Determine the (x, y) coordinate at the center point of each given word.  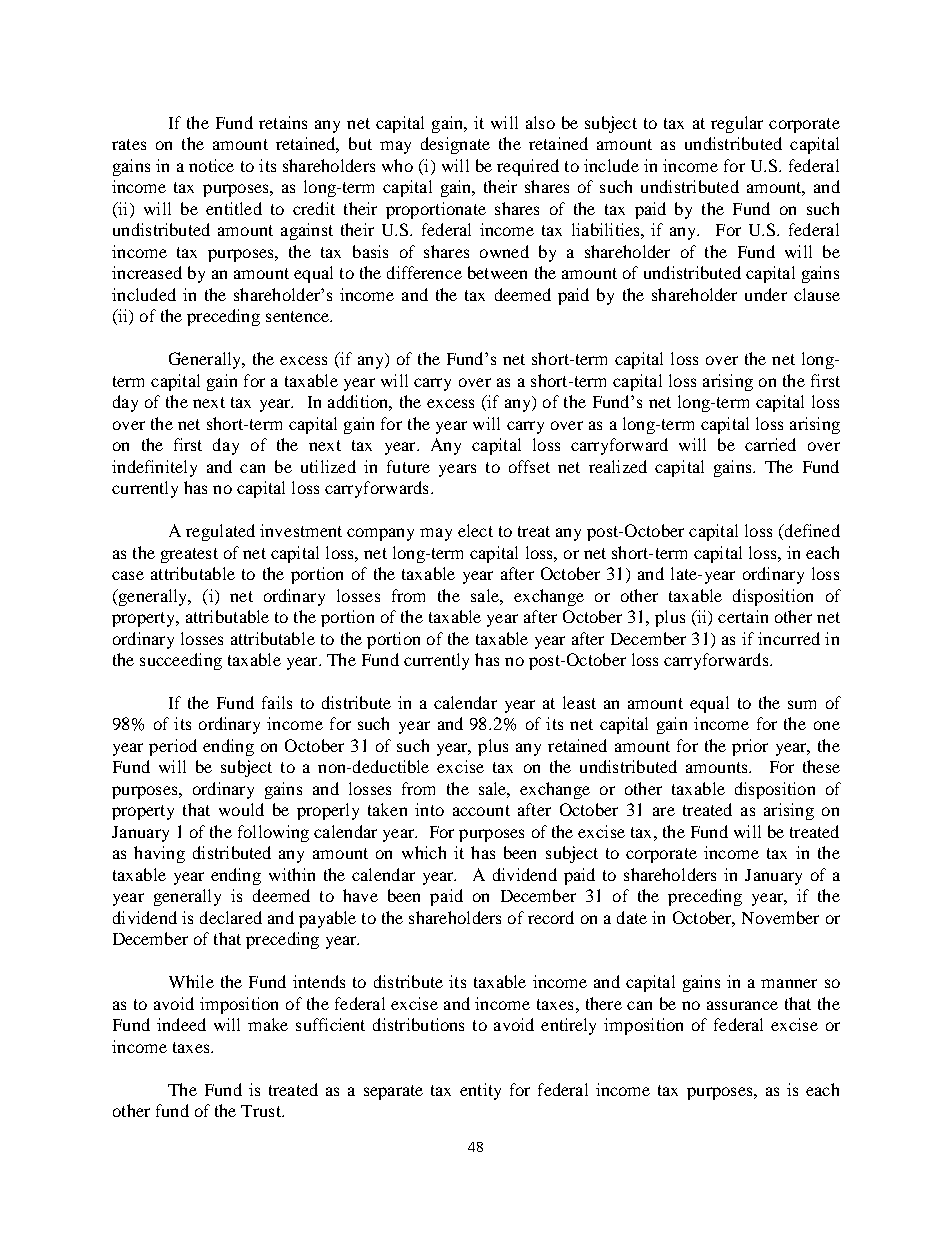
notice (211, 165)
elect (475, 530)
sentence (299, 316)
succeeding (181, 661)
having (159, 854)
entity (480, 1091)
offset (529, 466)
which (424, 852)
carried (770, 444)
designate (455, 145)
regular (737, 124)
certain (743, 616)
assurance (742, 1005)
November (780, 917)
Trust (262, 1111)
